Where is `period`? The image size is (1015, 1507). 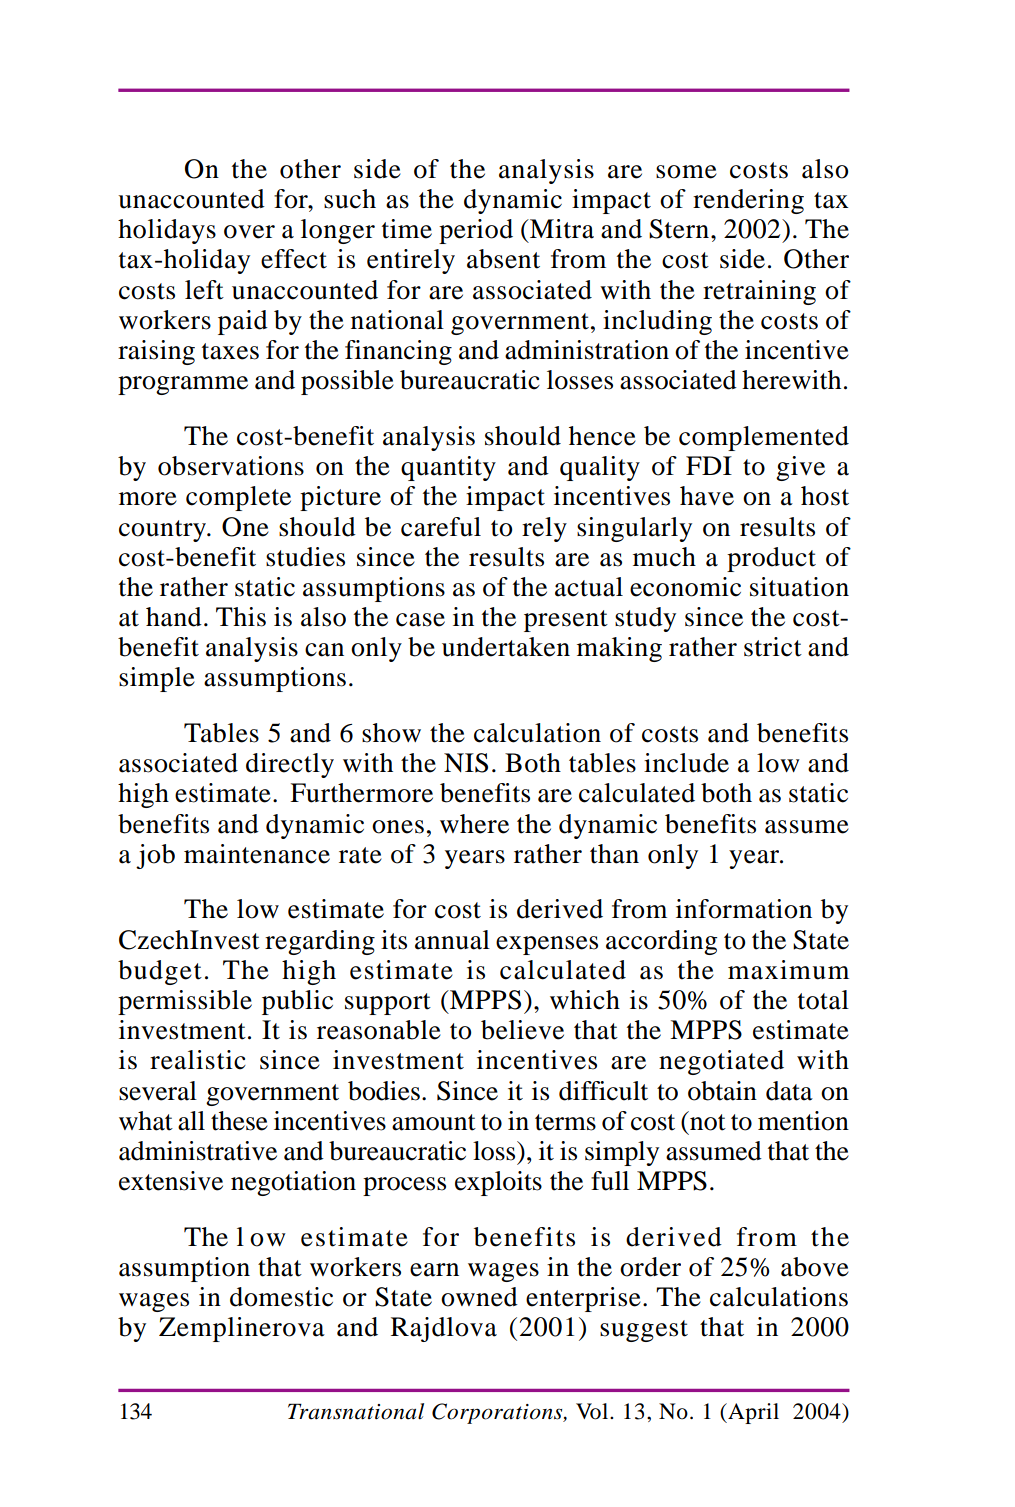
period is located at coordinates (476, 231).
